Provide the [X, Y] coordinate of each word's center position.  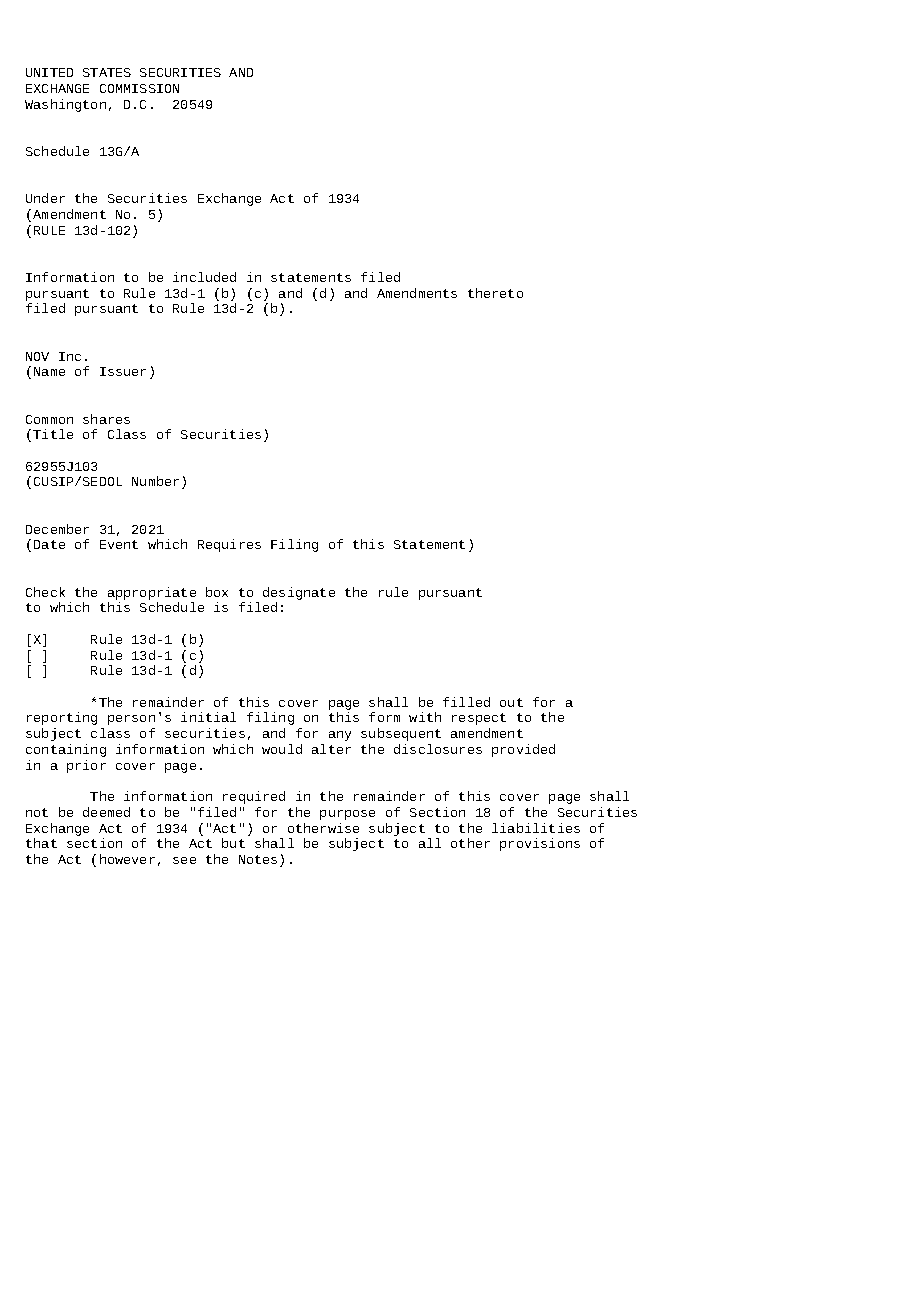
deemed [106, 812]
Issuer [123, 371]
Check [45, 592]
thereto [495, 293]
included [204, 277]
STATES [107, 72]
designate [299, 593]
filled [466, 702]
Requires [229, 545]
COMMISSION [139, 88]
